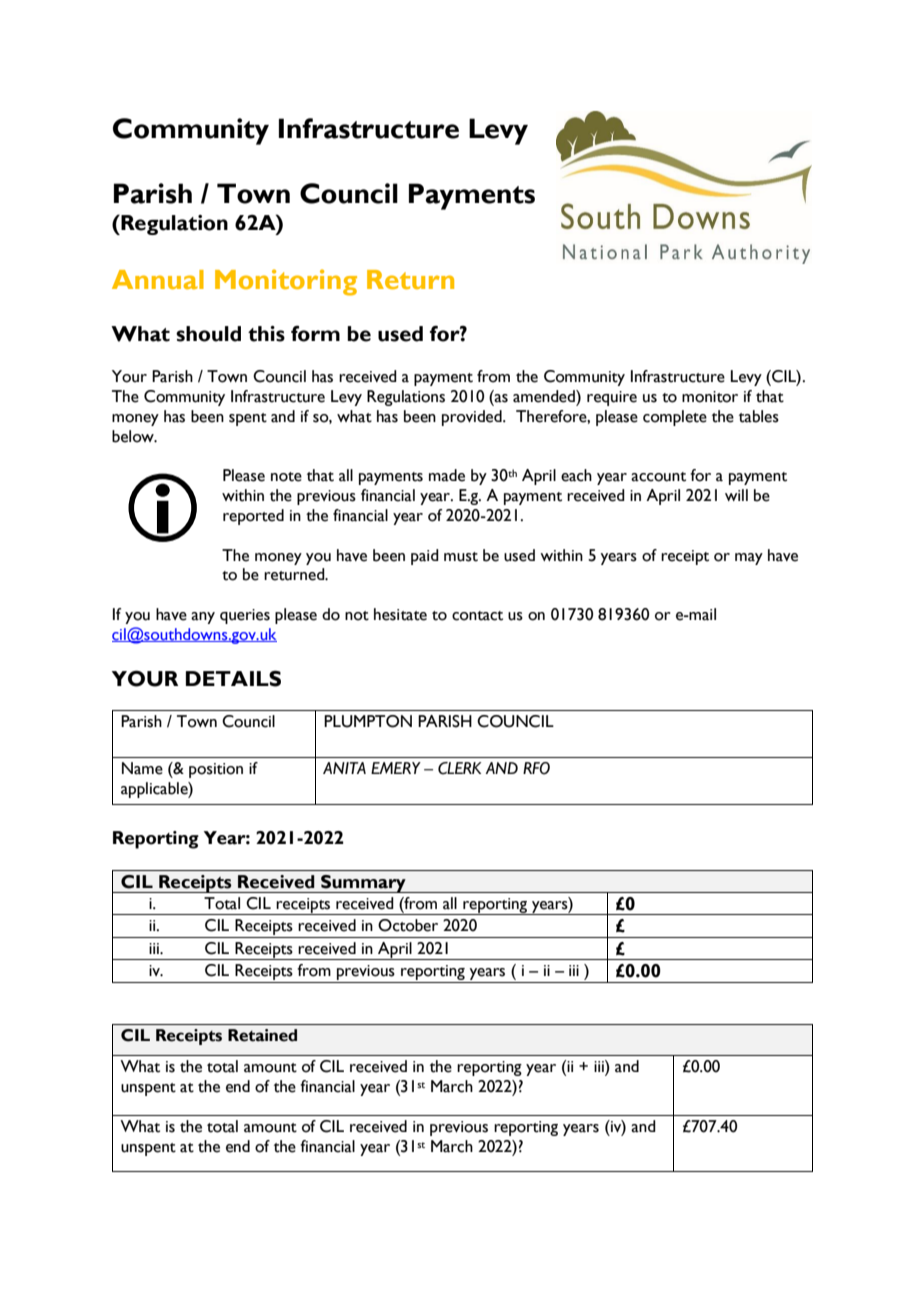 Image resolution: width=924 pixels, height=1308 pixels. I want to click on Retained, so click(262, 1035).
